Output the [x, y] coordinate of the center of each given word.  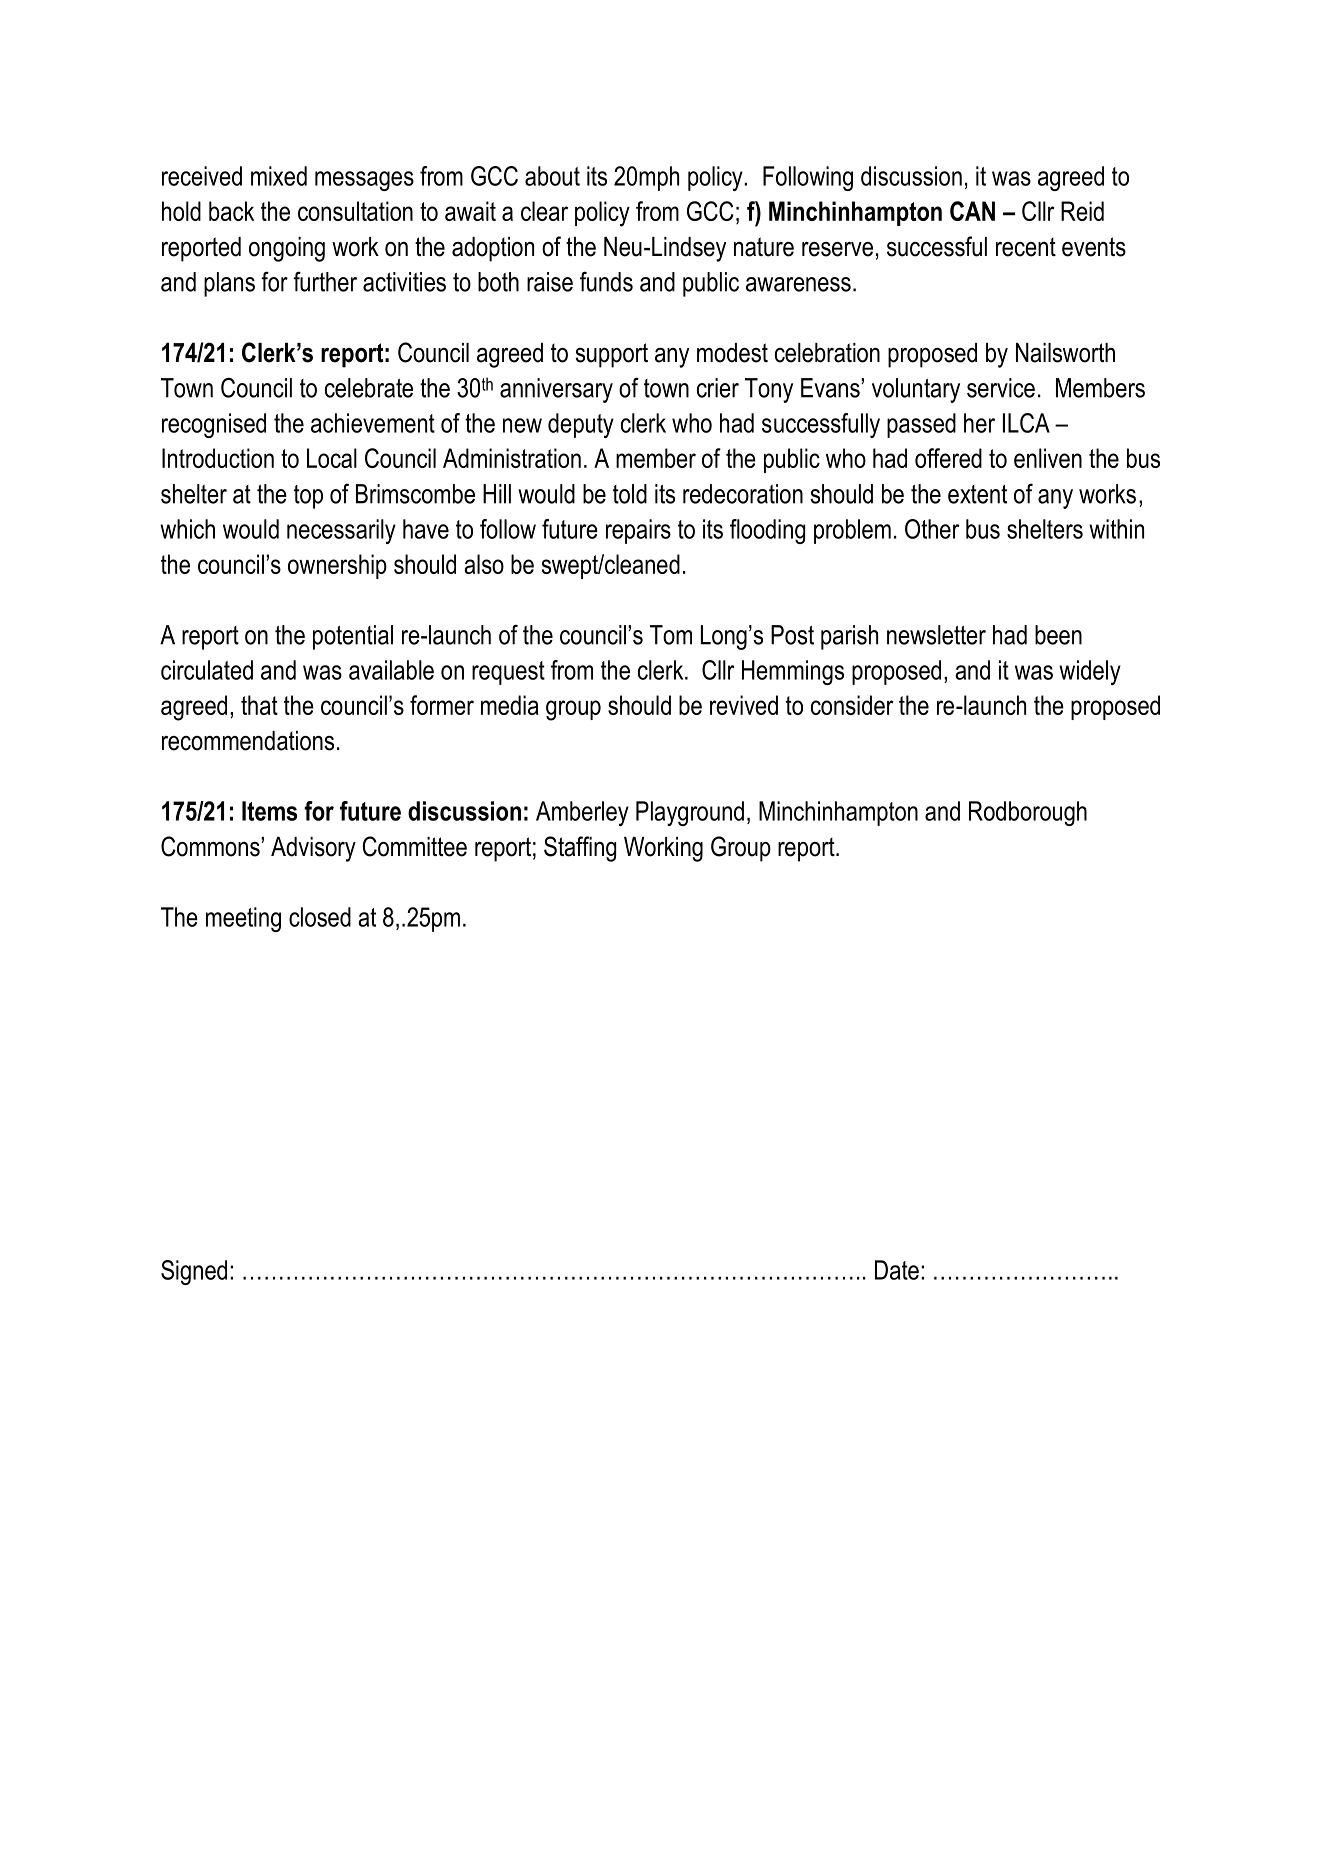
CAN [972, 211]
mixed [279, 176]
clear [544, 211]
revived [744, 705]
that [259, 705]
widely [1090, 672]
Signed [194, 1272]
